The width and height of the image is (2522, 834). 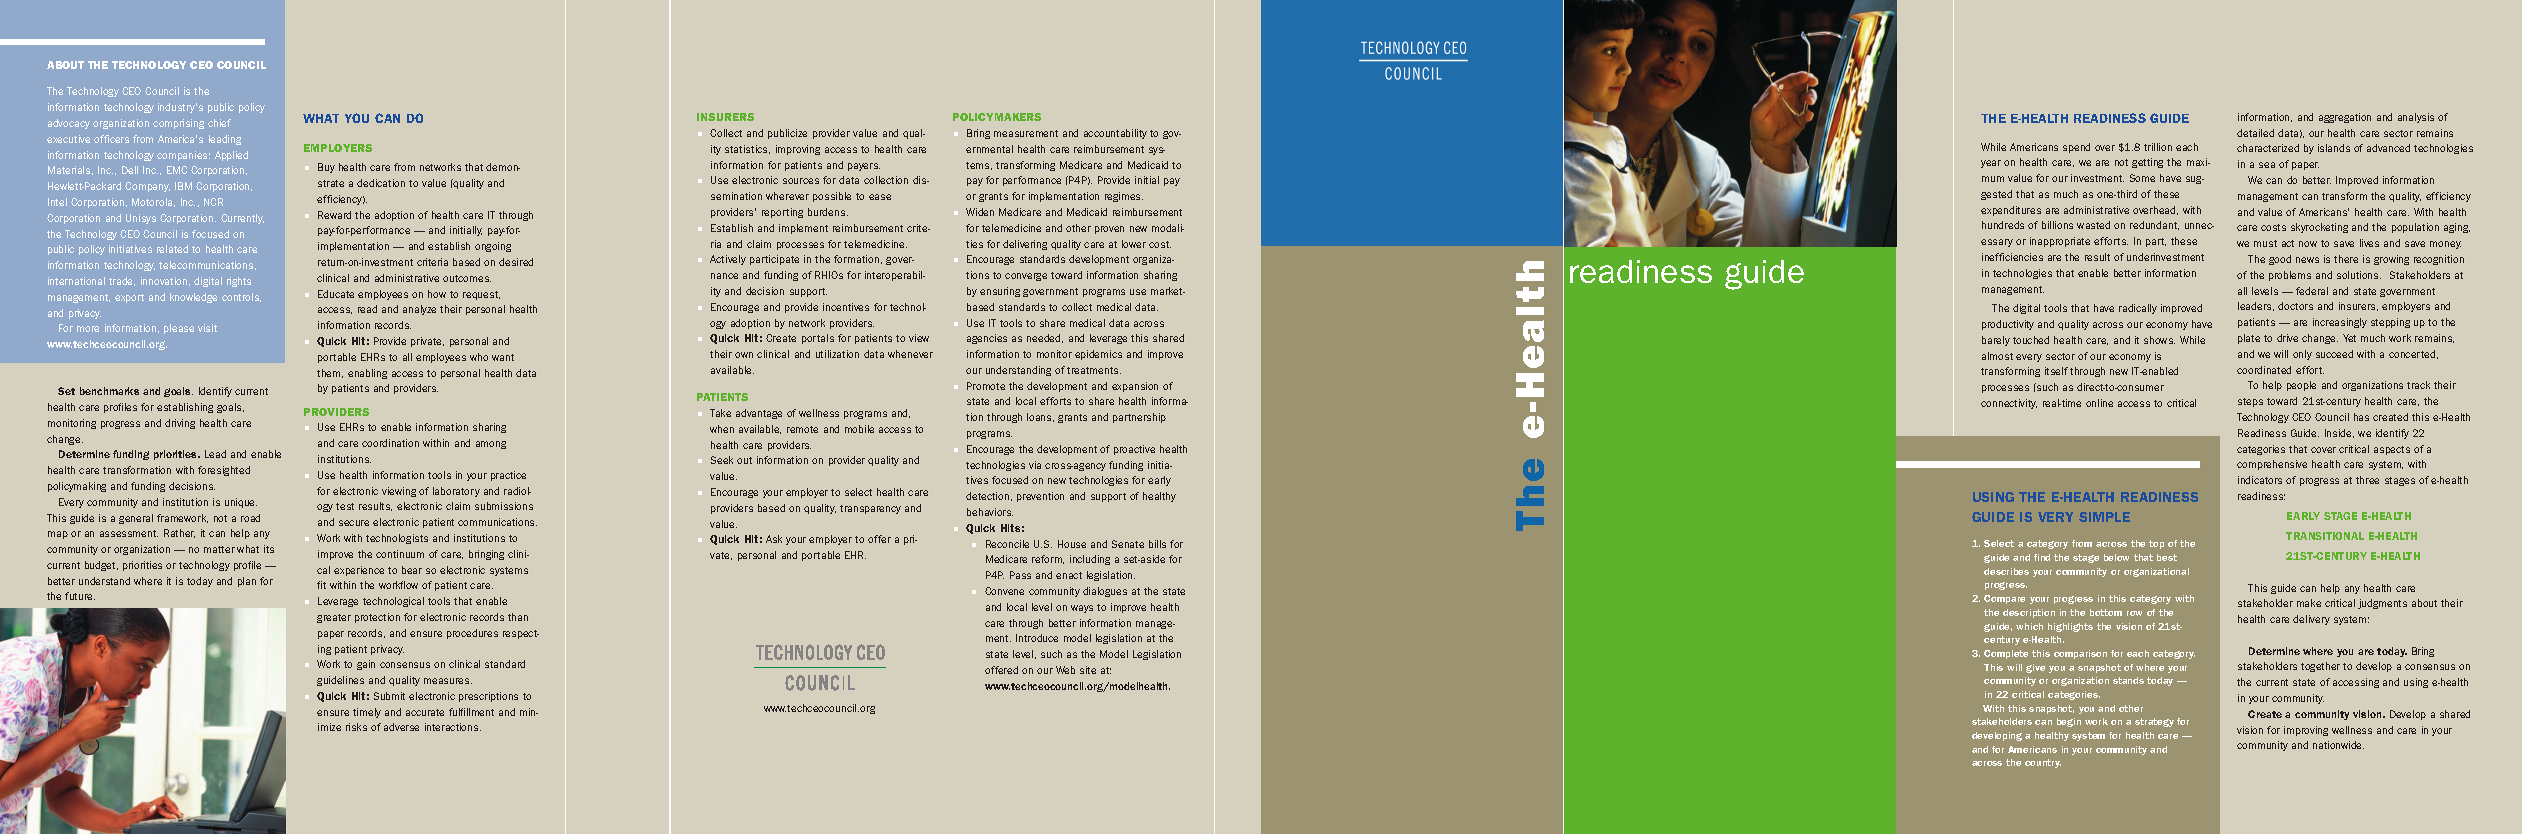 What do you see at coordinates (401, 727) in the image?
I see `adverse` at bounding box center [401, 727].
